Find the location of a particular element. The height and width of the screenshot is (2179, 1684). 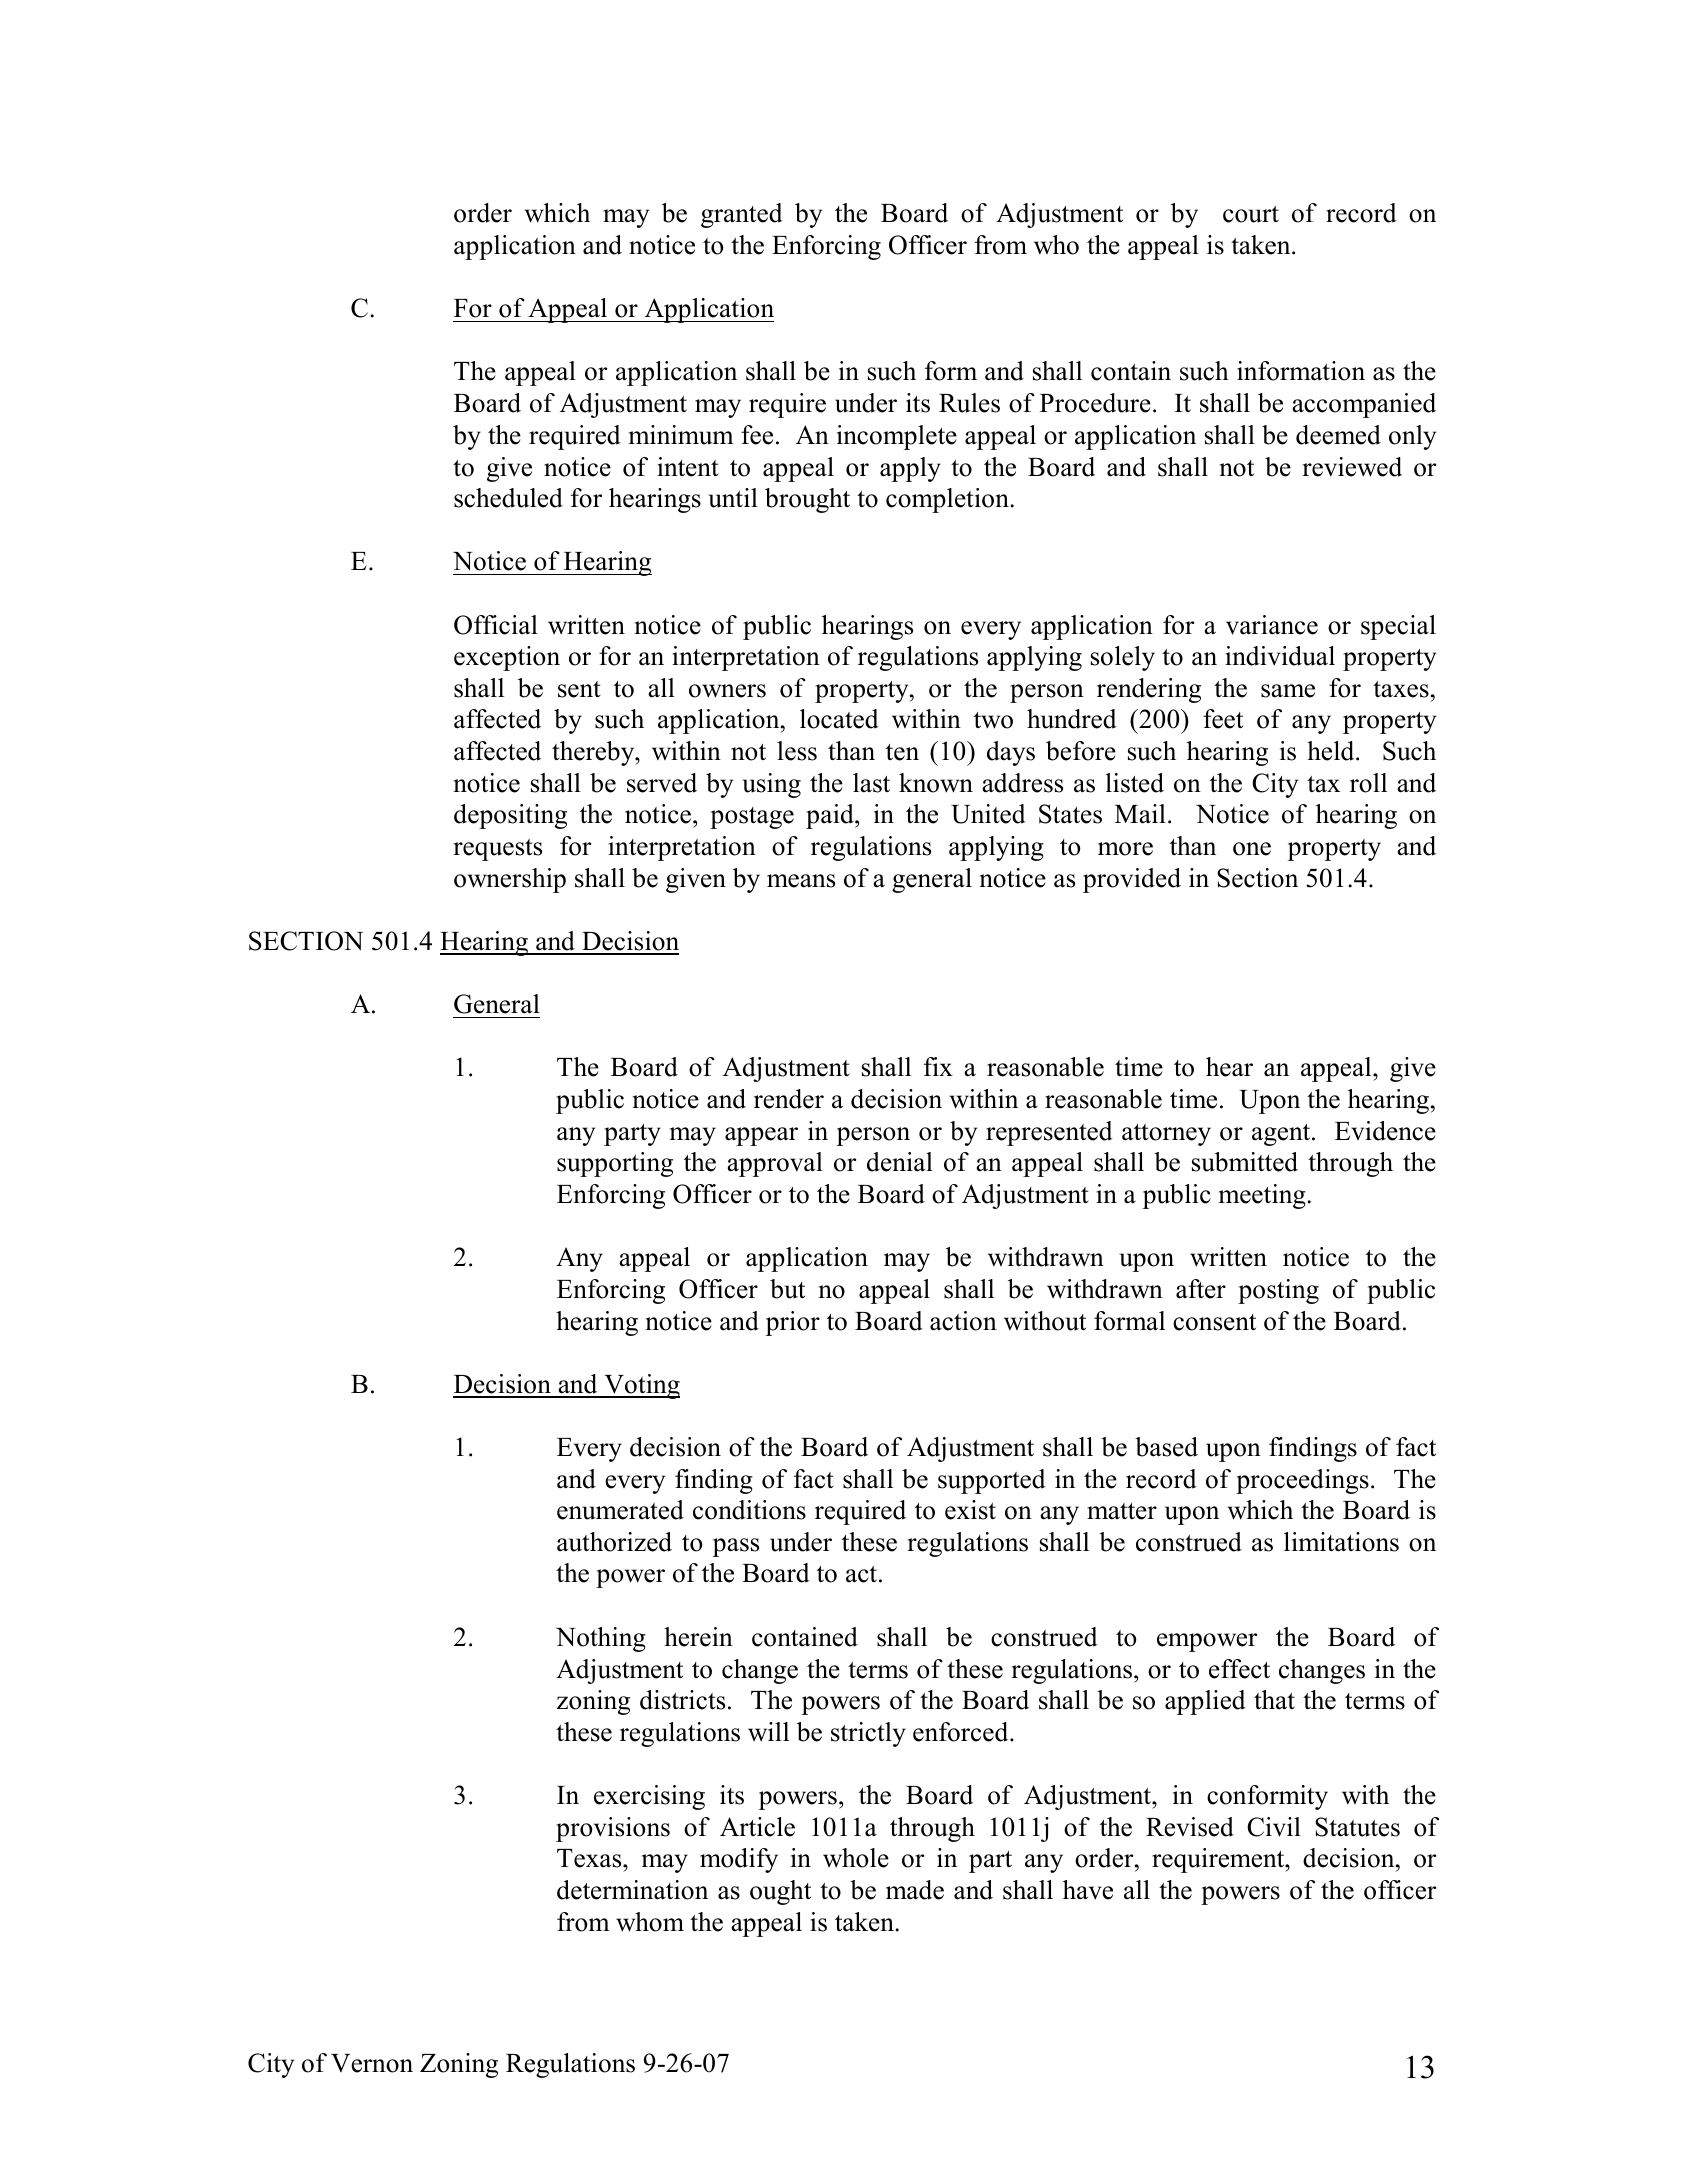

limitations is located at coordinates (1341, 1542).
